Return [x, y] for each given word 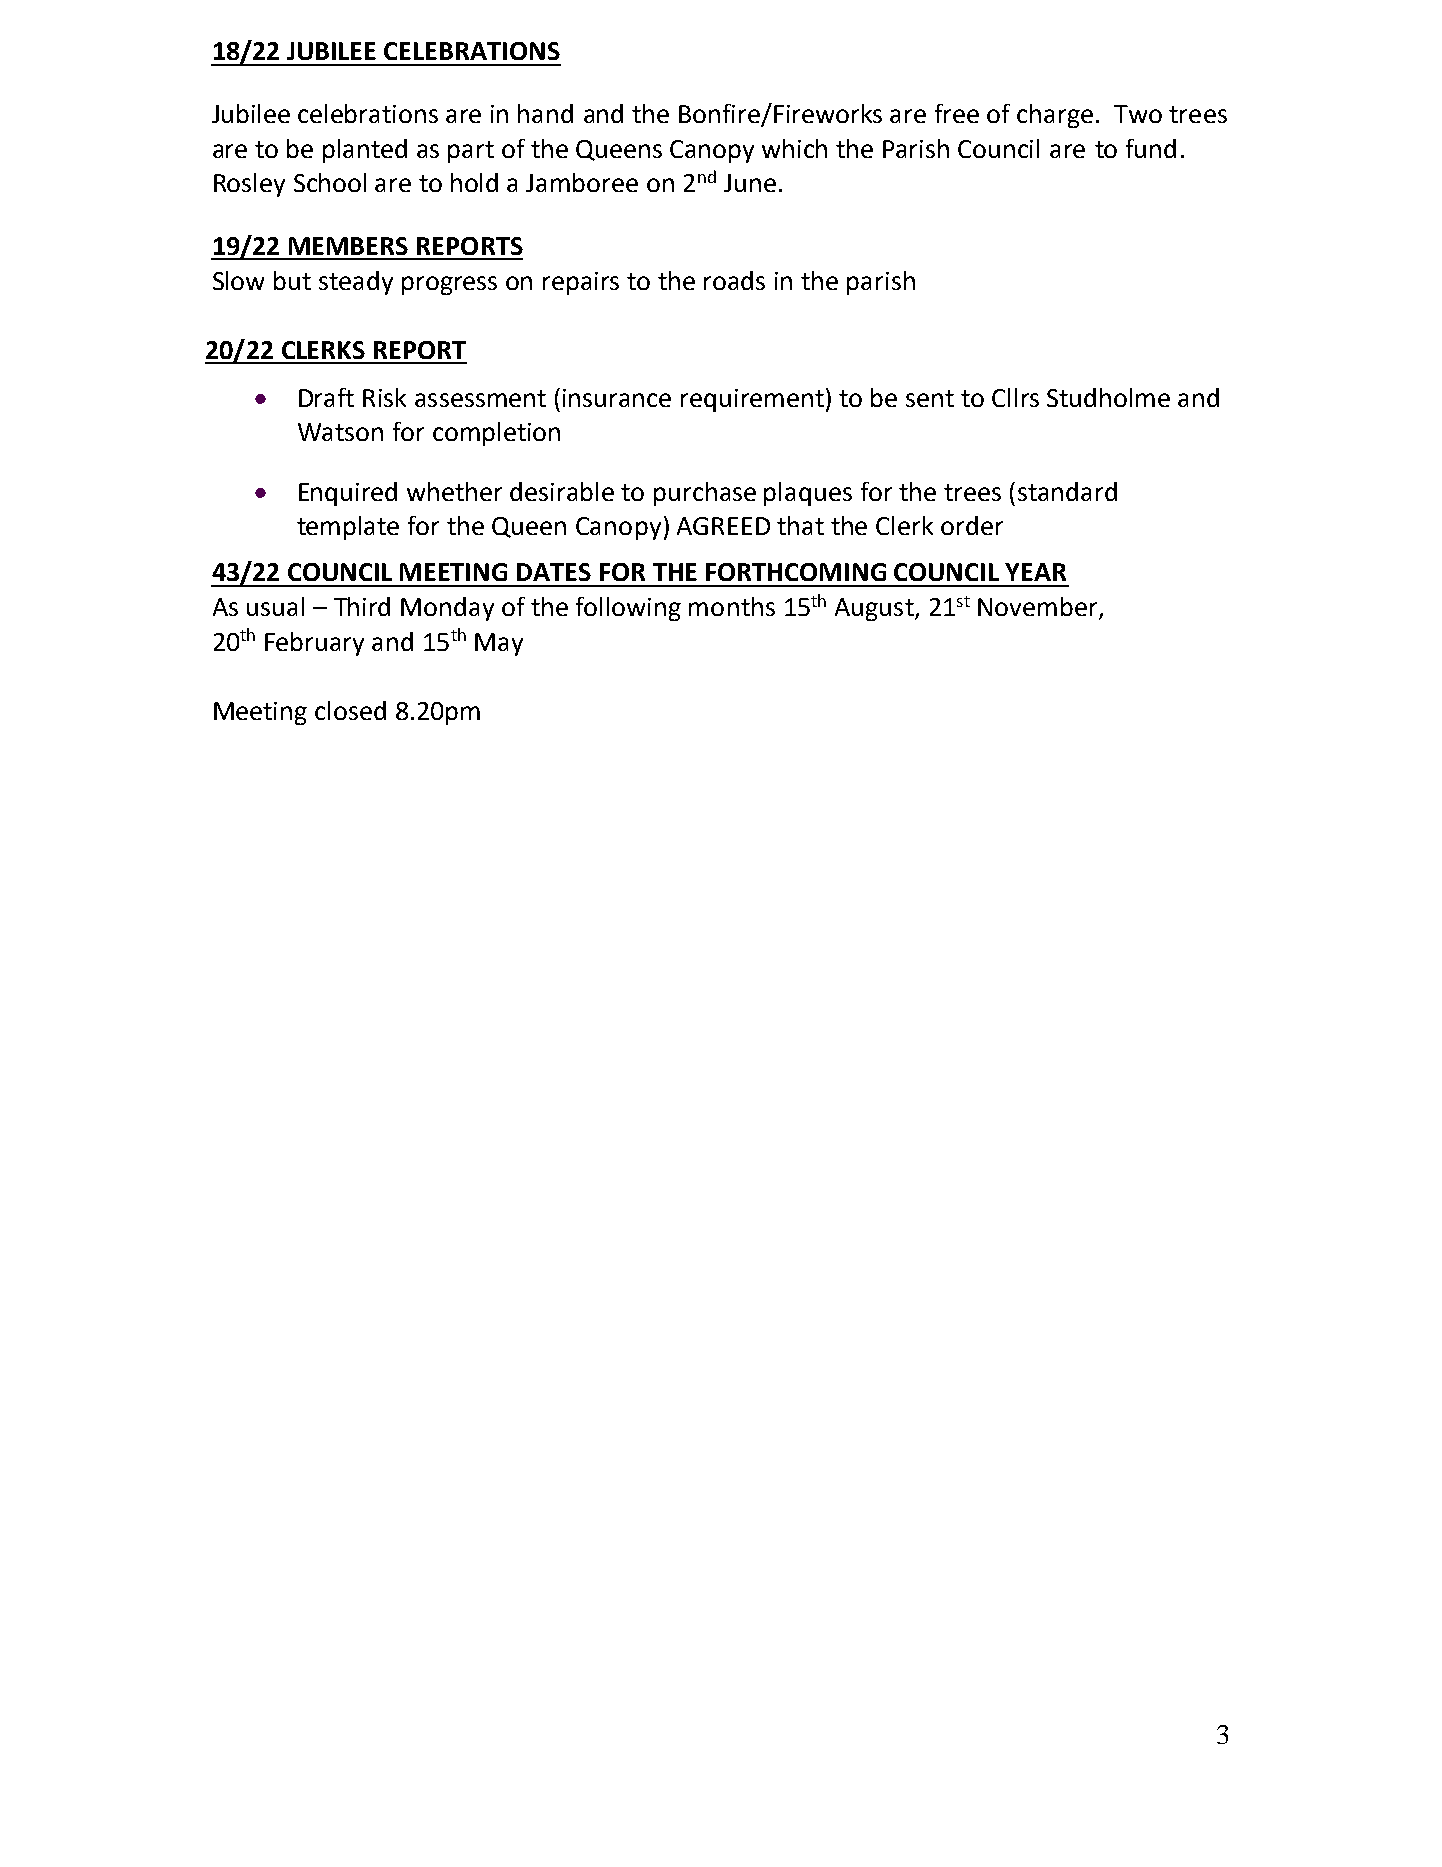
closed [350, 710]
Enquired [348, 494]
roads [734, 280]
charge [1055, 116]
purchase [705, 494]
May [499, 644]
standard [1067, 491]
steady [356, 283]
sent [930, 398]
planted [365, 151]
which [794, 148]
